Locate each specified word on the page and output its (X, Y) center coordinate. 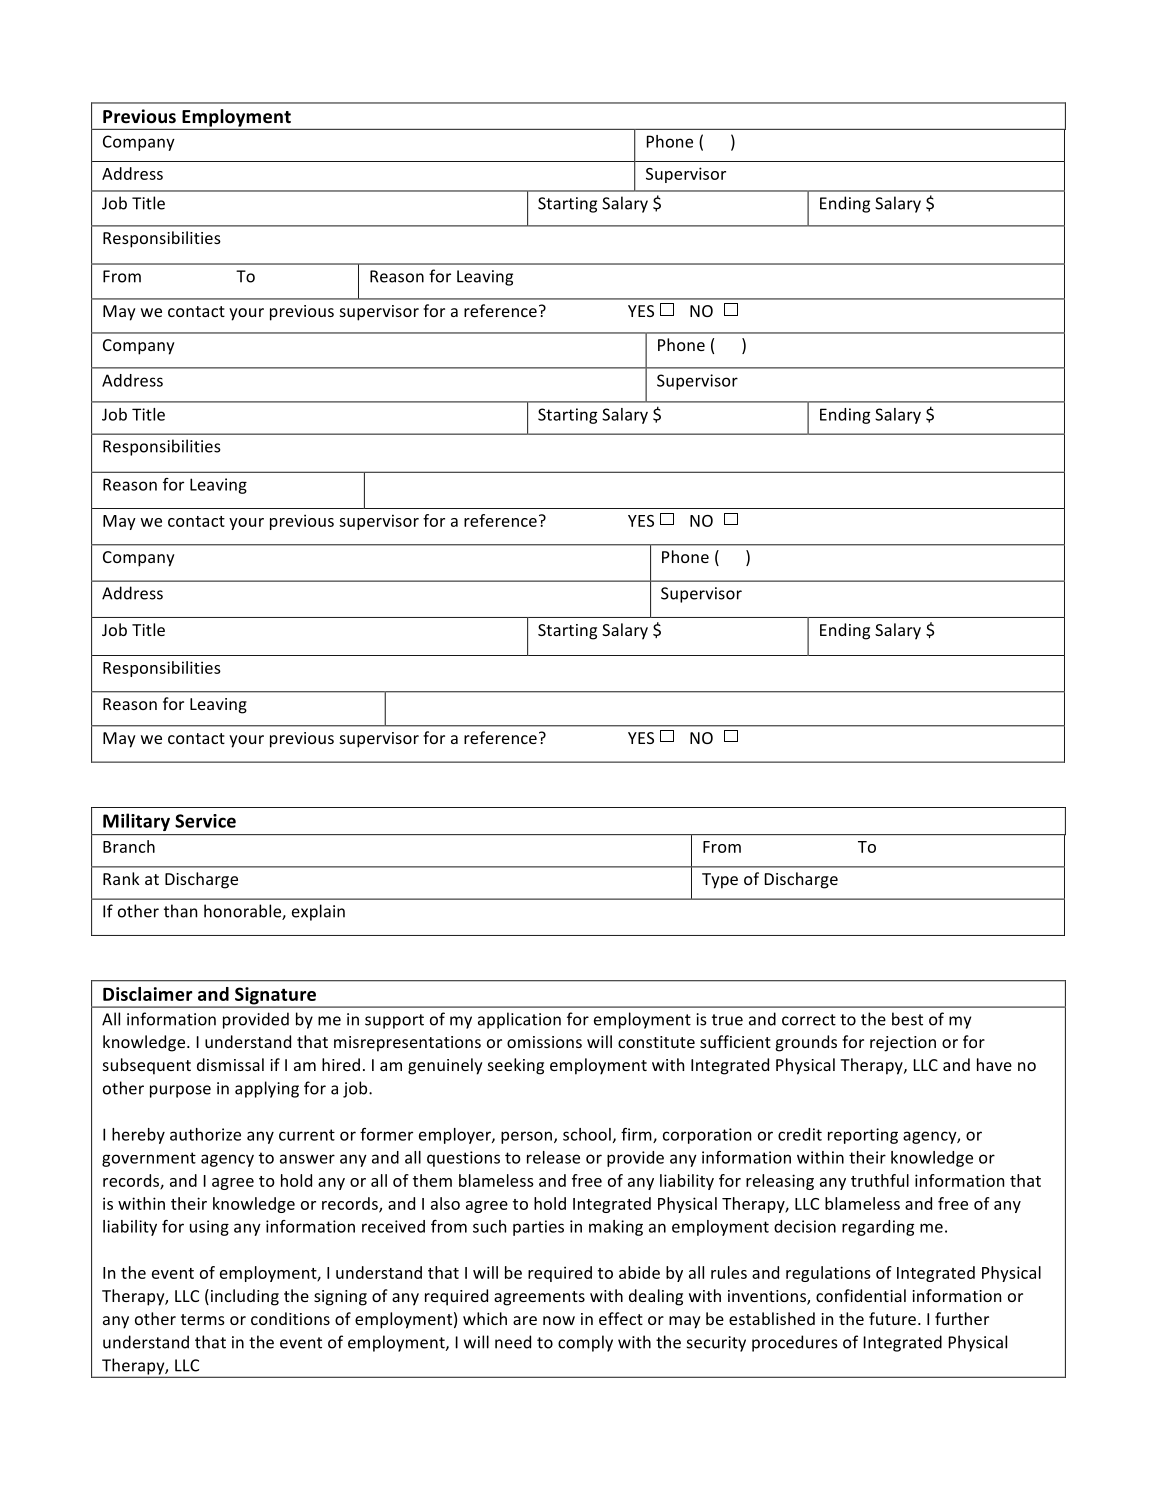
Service (205, 821)
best (907, 1019)
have (994, 1064)
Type (720, 881)
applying (267, 1089)
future (892, 1318)
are (525, 1320)
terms (203, 1319)
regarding (878, 1228)
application (519, 1020)
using (209, 1228)
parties (538, 1228)
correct (809, 1020)
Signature (275, 997)
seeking (516, 1066)
